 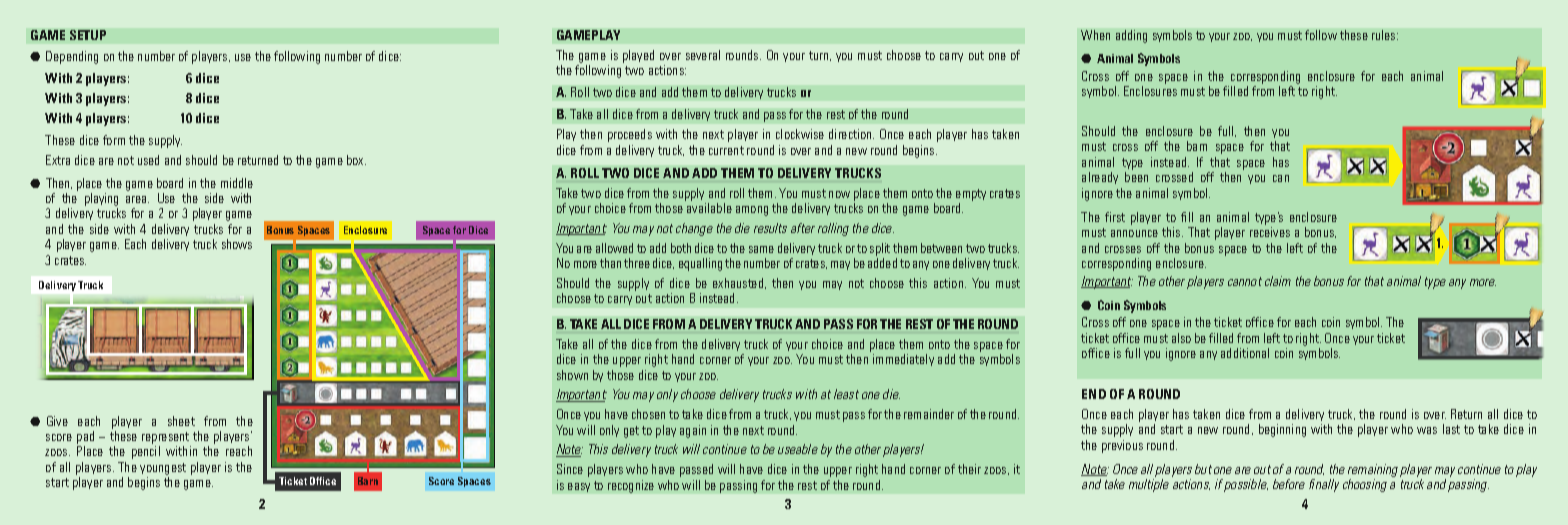 I want to click on youngest, so click(x=163, y=470).
